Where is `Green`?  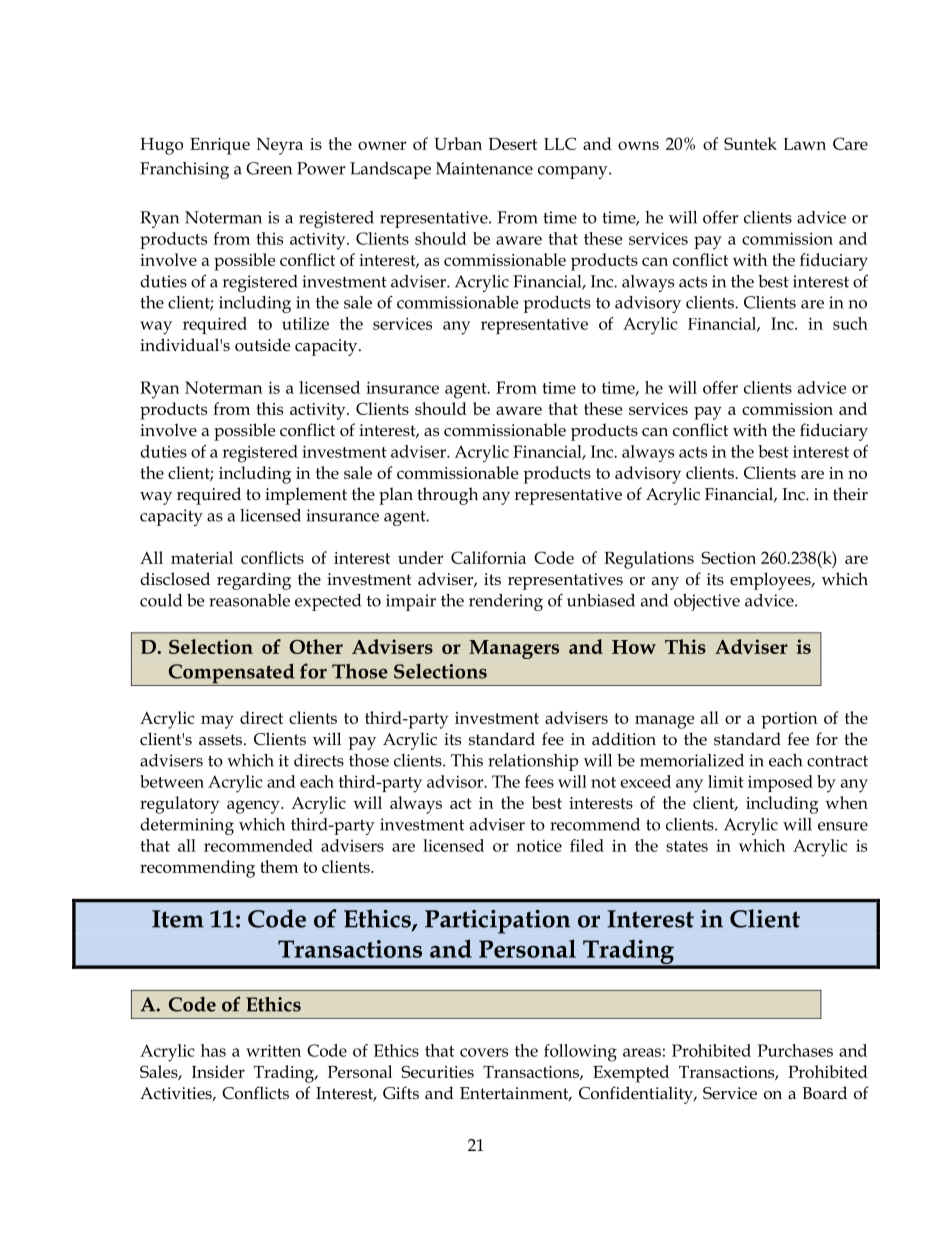 Green is located at coordinates (269, 168).
